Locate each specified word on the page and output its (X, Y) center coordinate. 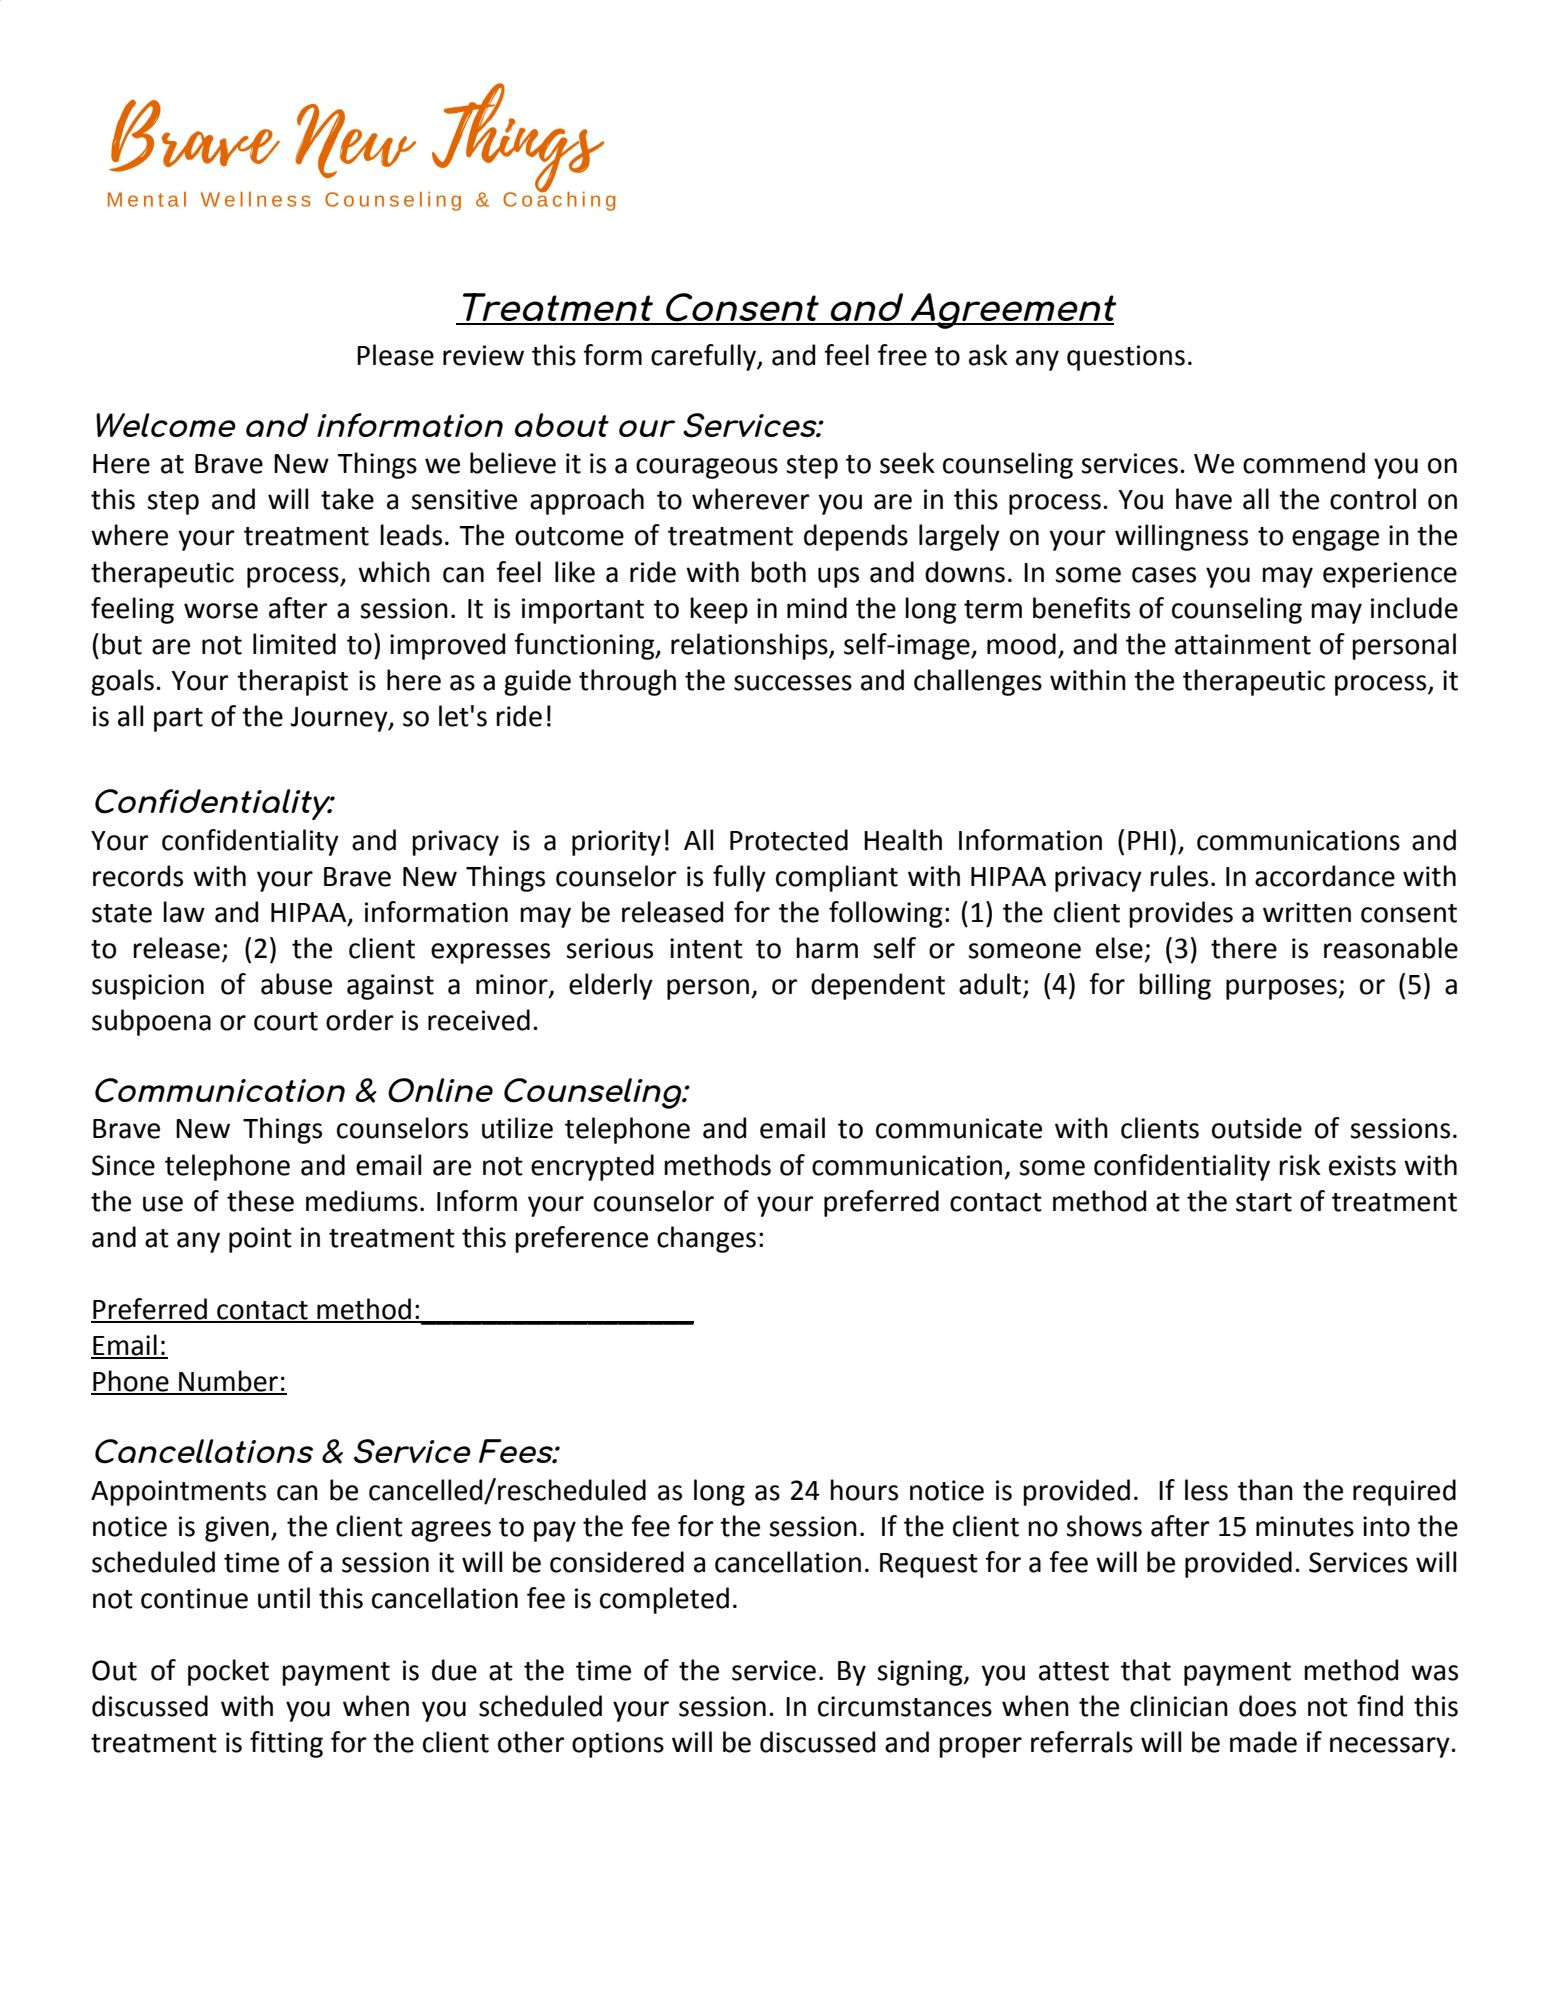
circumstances (905, 1706)
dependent (878, 986)
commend (1304, 463)
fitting (286, 1744)
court (286, 1021)
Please (395, 355)
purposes (1282, 989)
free (902, 355)
